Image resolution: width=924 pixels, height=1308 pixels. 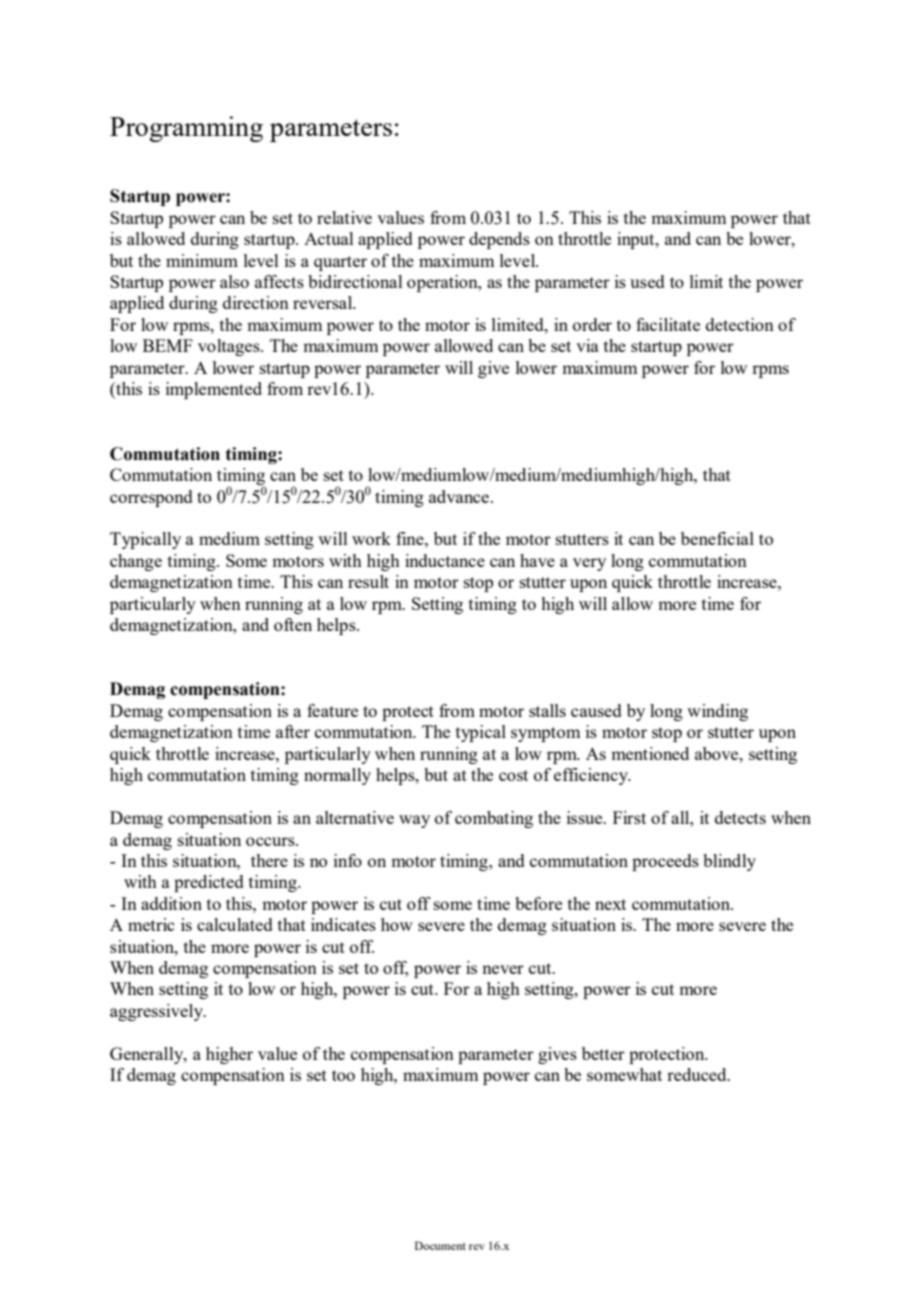 What do you see at coordinates (698, 1074) in the screenshot?
I see `reduced` at bounding box center [698, 1074].
